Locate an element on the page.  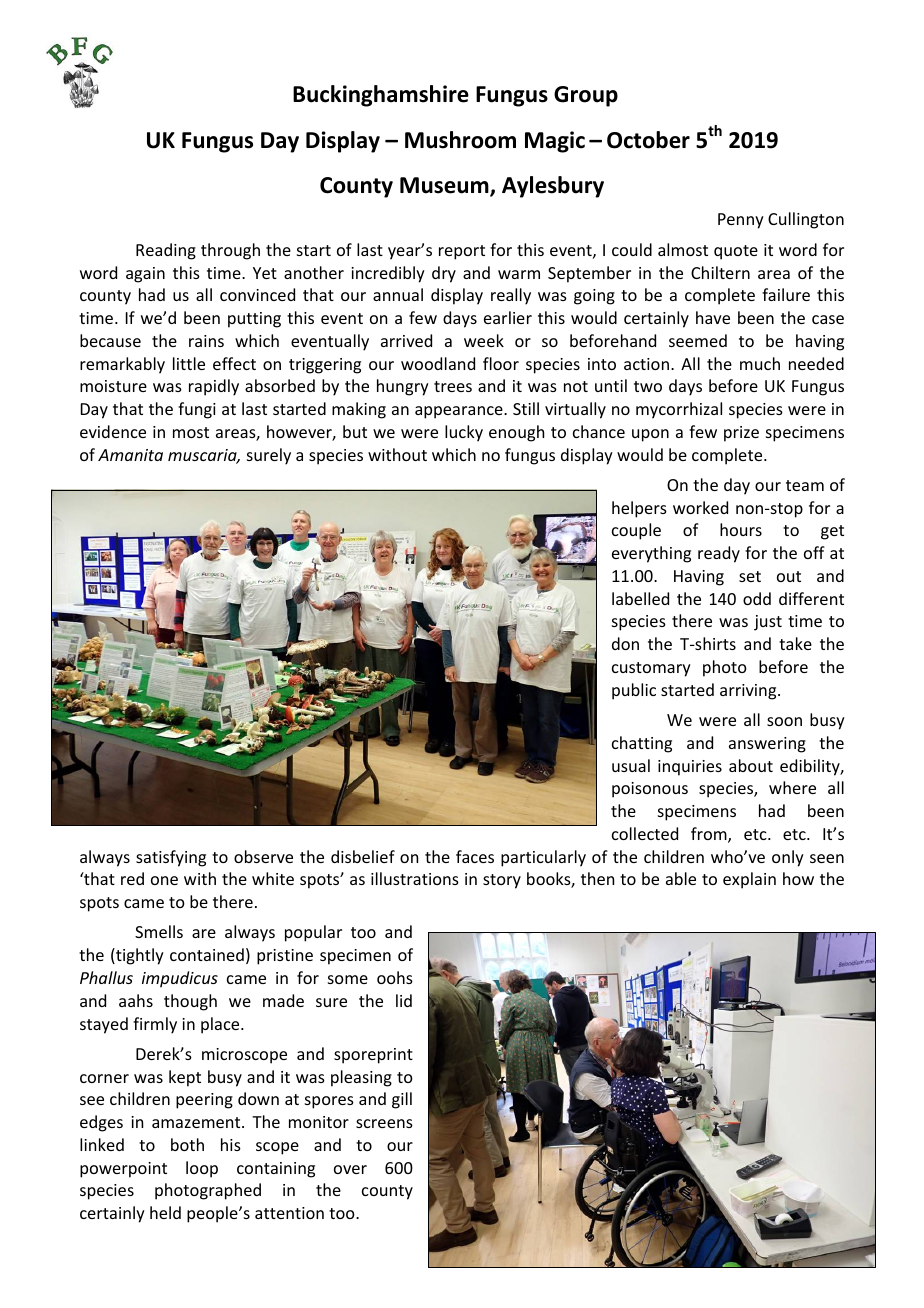
Penny is located at coordinates (741, 221).
